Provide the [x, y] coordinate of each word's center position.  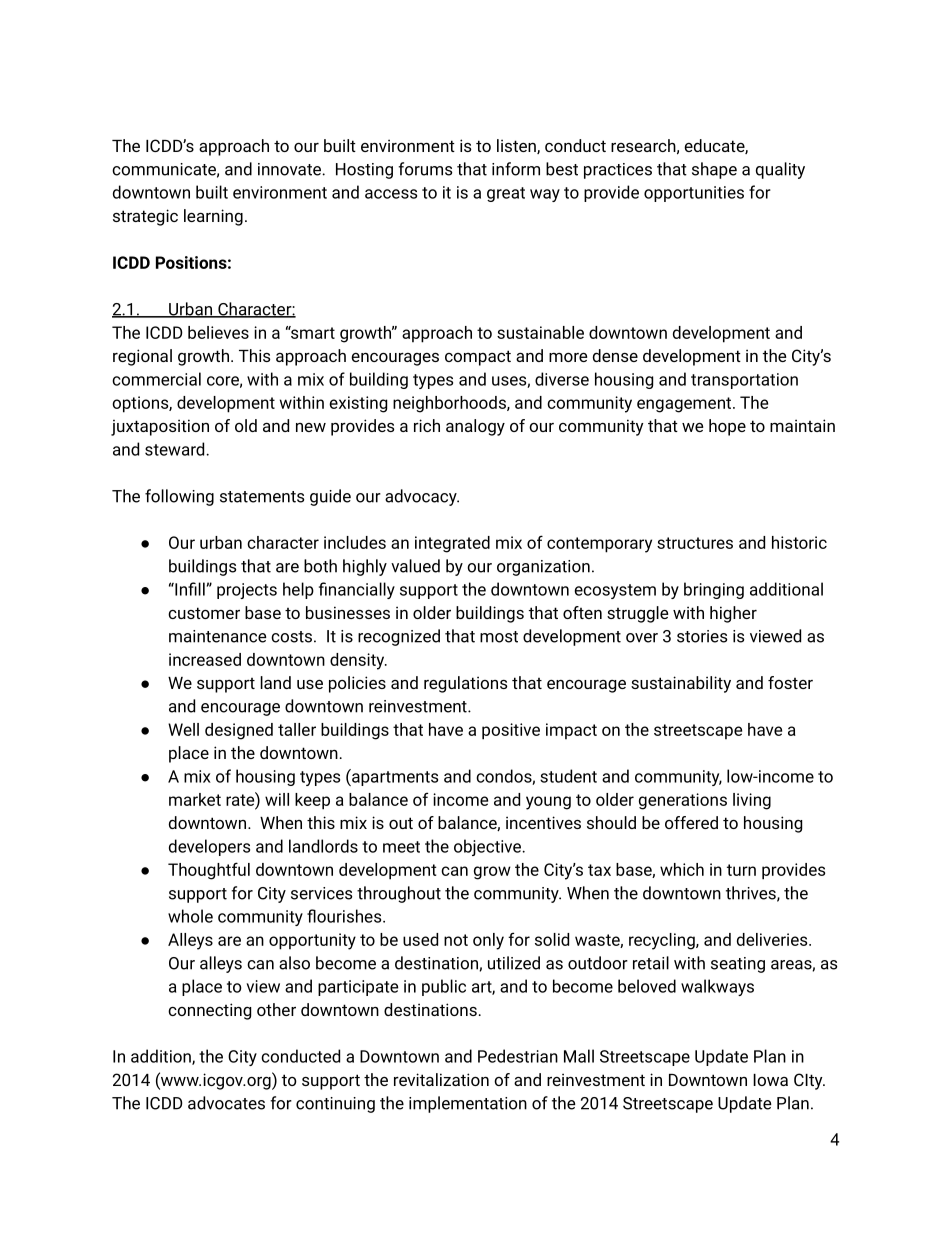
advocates [226, 1103]
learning [213, 217]
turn [741, 870]
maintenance [218, 636]
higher [733, 614]
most [499, 637]
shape [714, 170]
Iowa [770, 1080]
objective [488, 847]
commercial [156, 379]
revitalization [441, 1079]
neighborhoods [450, 404]
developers [209, 847]
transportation [744, 381]
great [506, 194]
